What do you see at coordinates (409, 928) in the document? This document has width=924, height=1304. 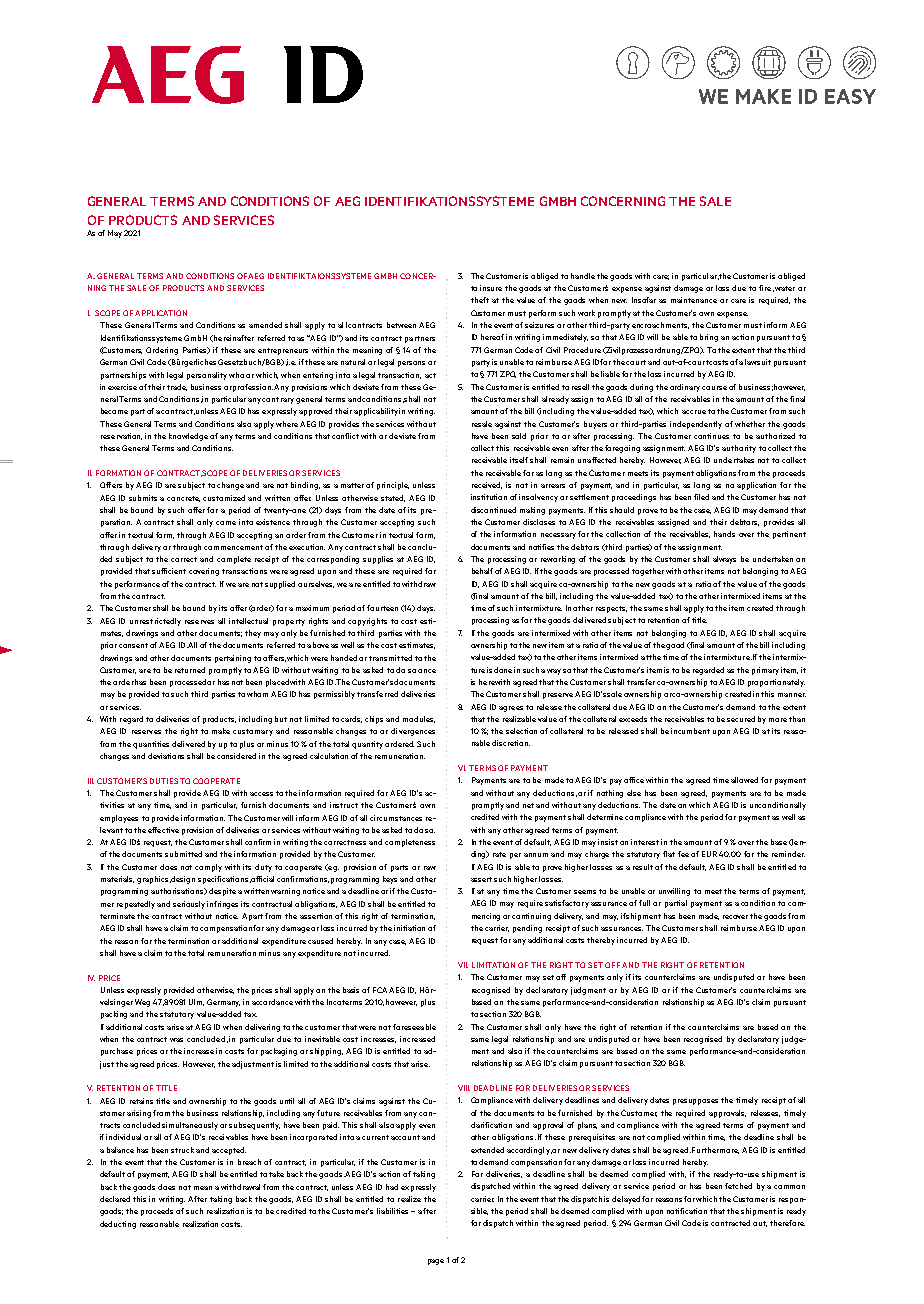 I see `initiation` at bounding box center [409, 928].
